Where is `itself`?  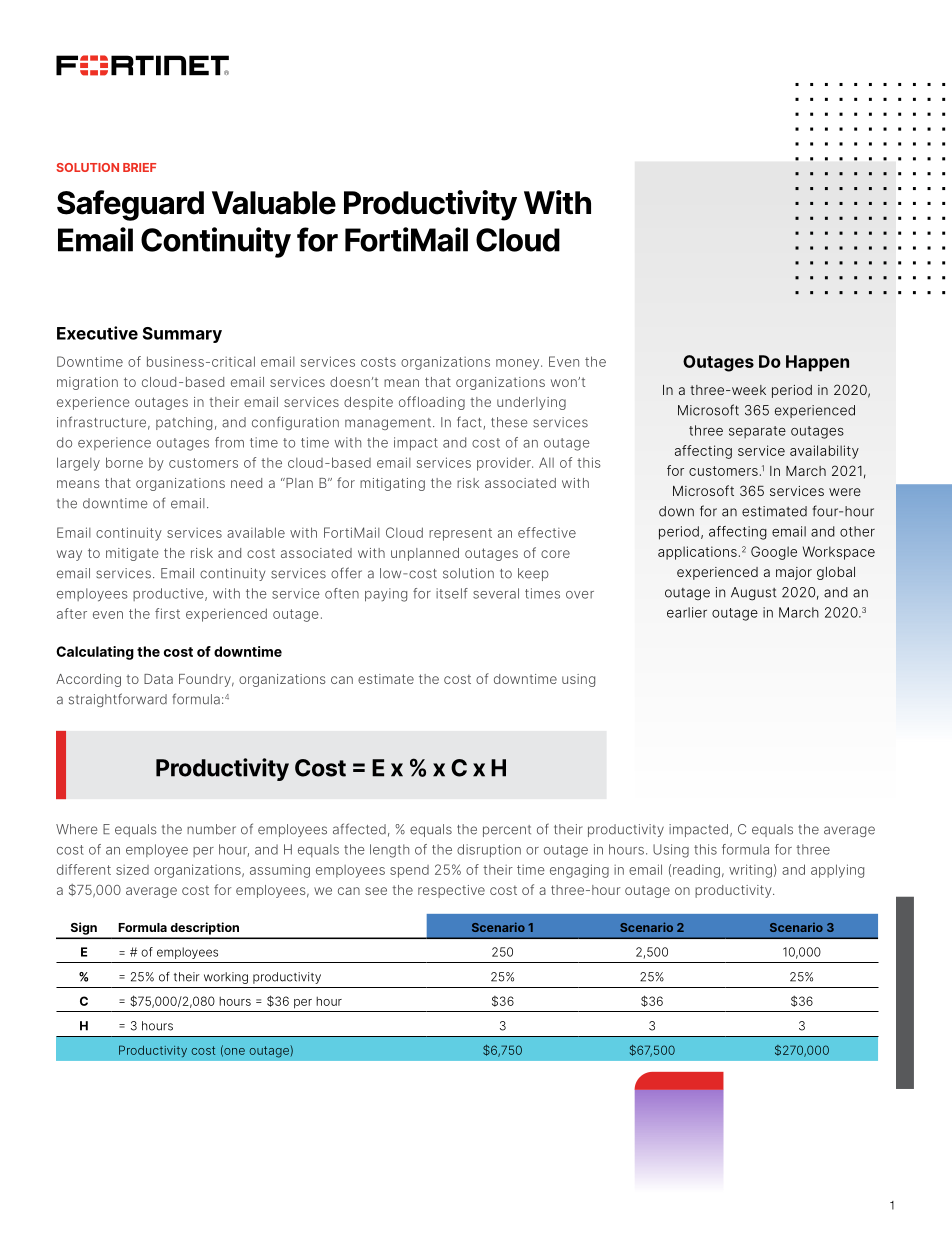
itself is located at coordinates (452, 593).
